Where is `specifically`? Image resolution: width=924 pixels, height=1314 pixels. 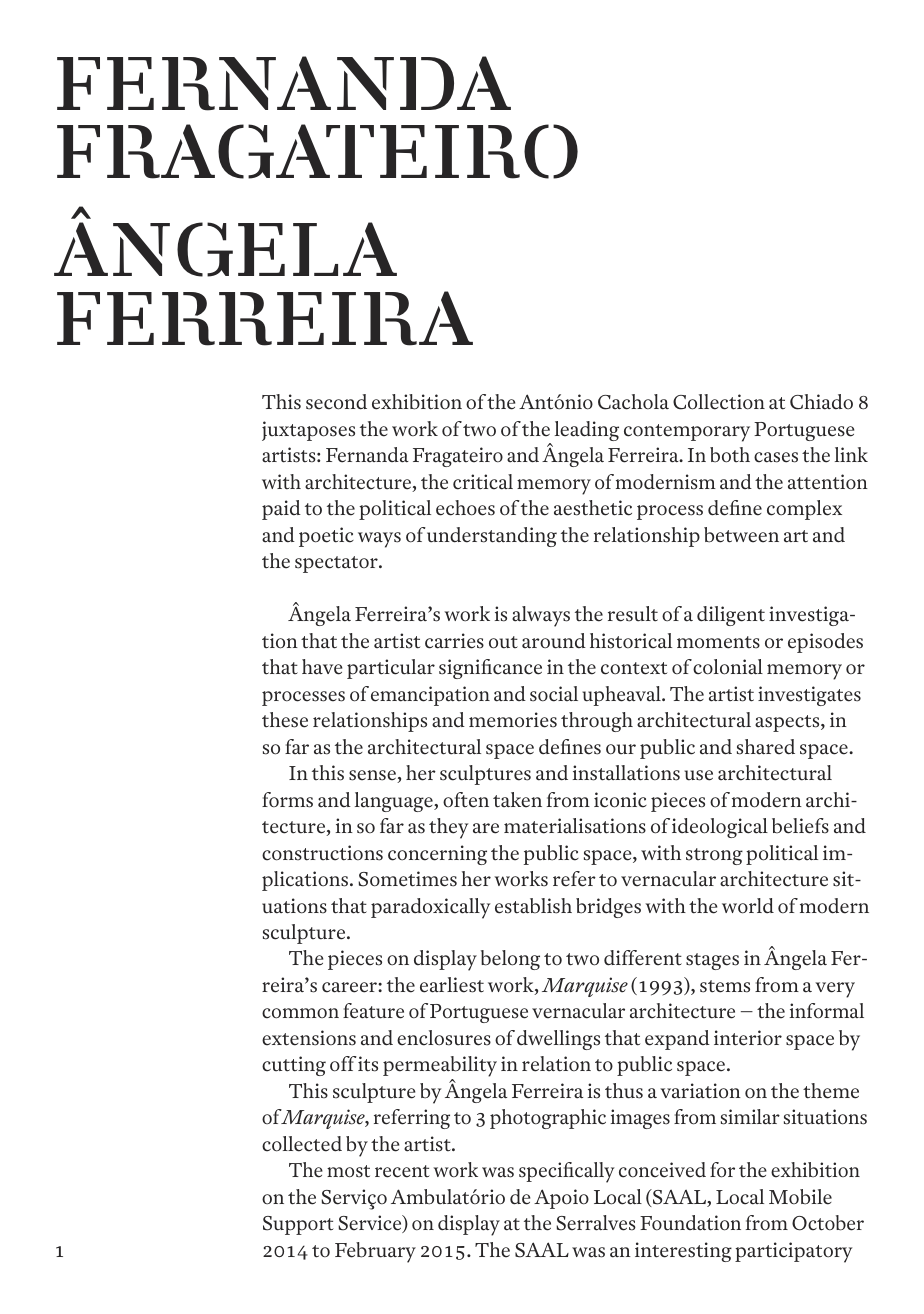
specifically is located at coordinates (567, 1172).
